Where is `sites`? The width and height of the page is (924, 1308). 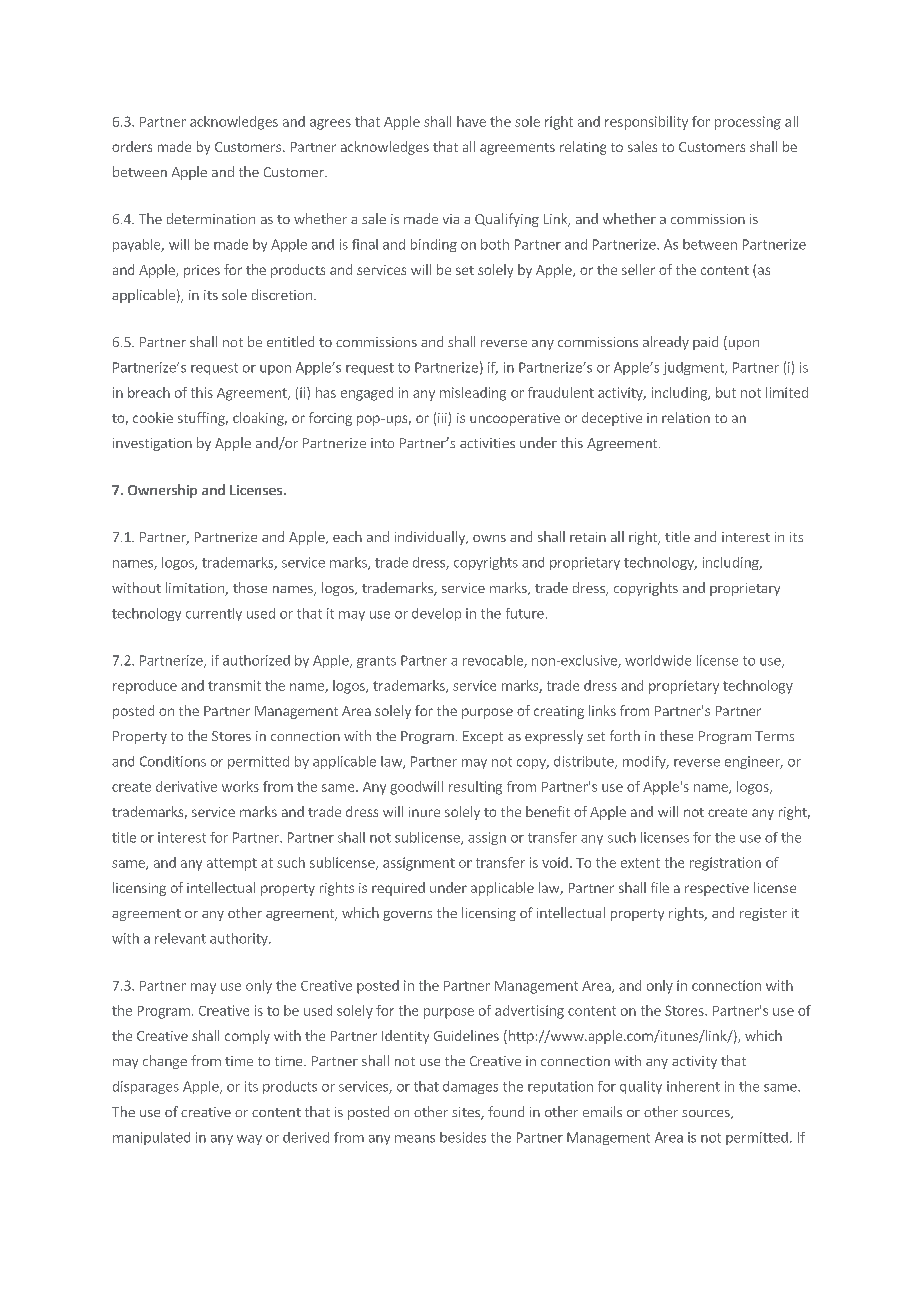
sites is located at coordinates (467, 1113).
